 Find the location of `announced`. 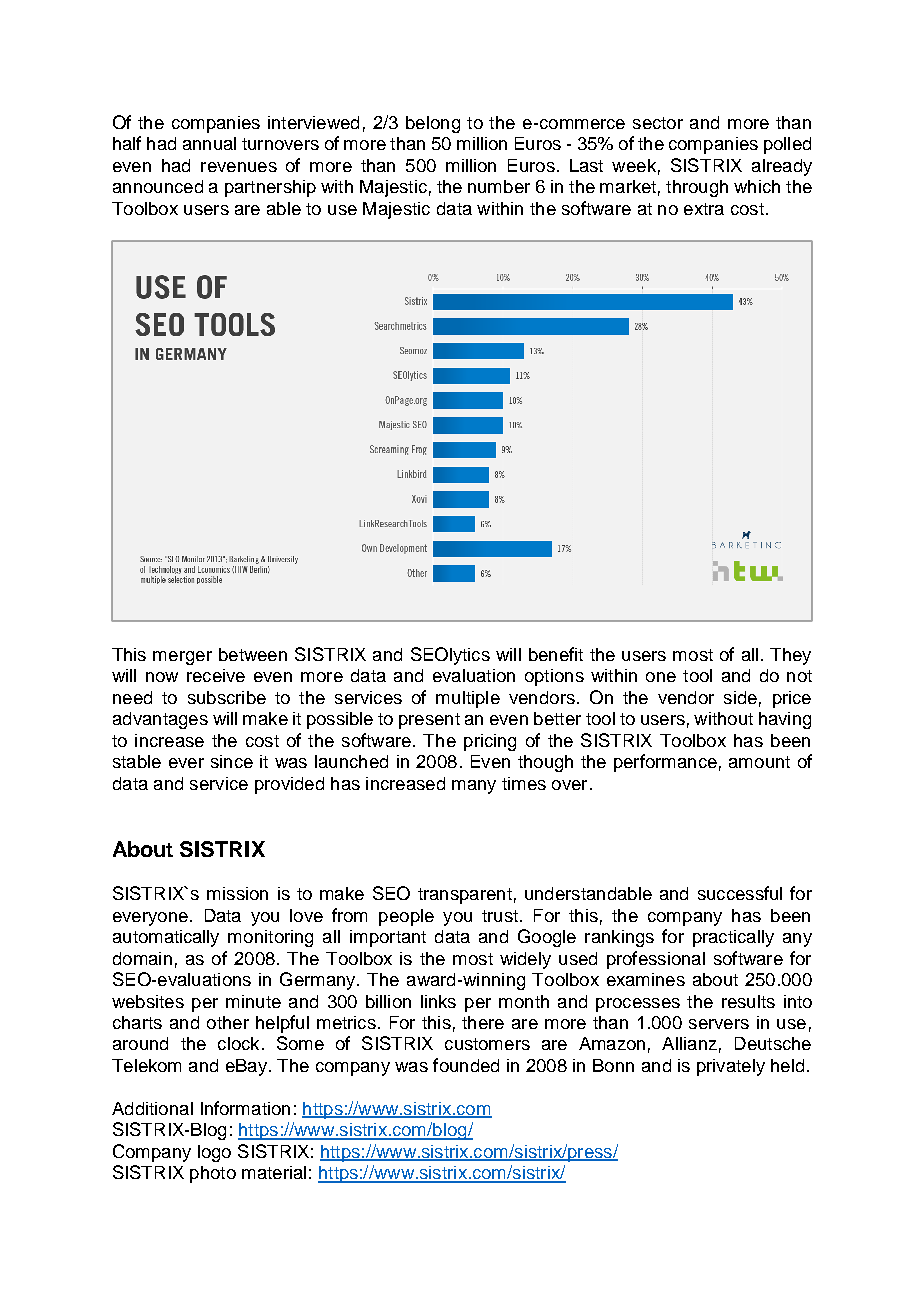

announced is located at coordinates (158, 186).
